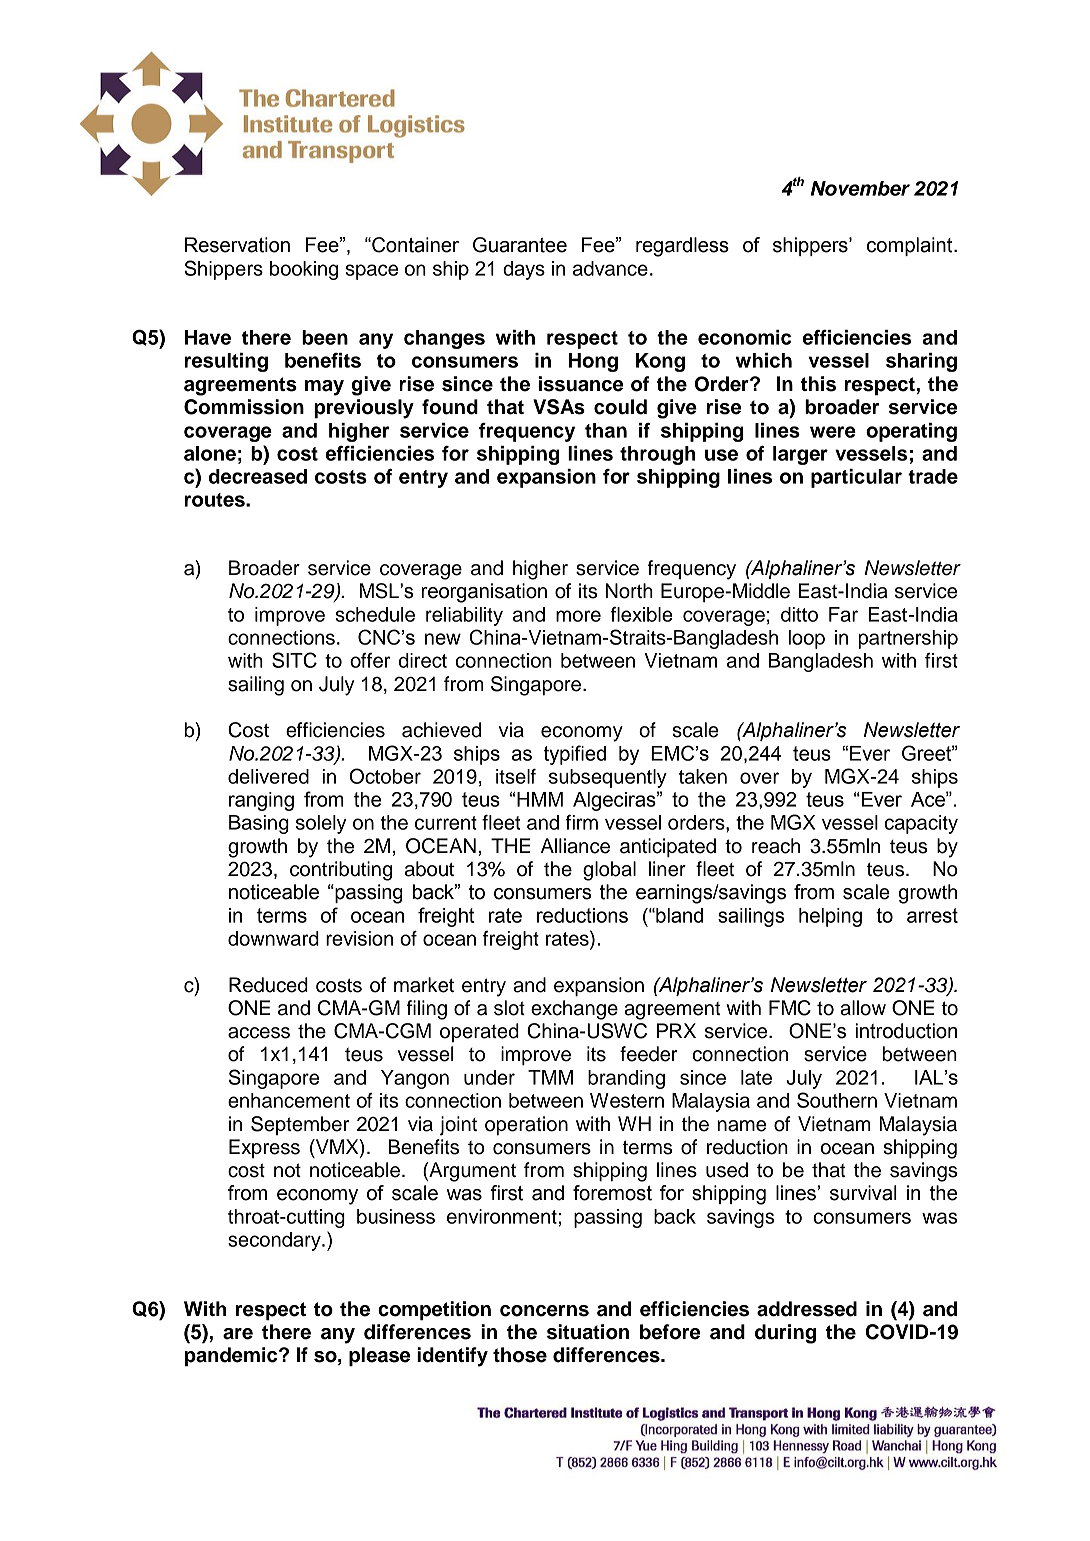 This page has height=1541, width=1090. Describe the element at coordinates (843, 614) in the page. I see `Far` at that location.
